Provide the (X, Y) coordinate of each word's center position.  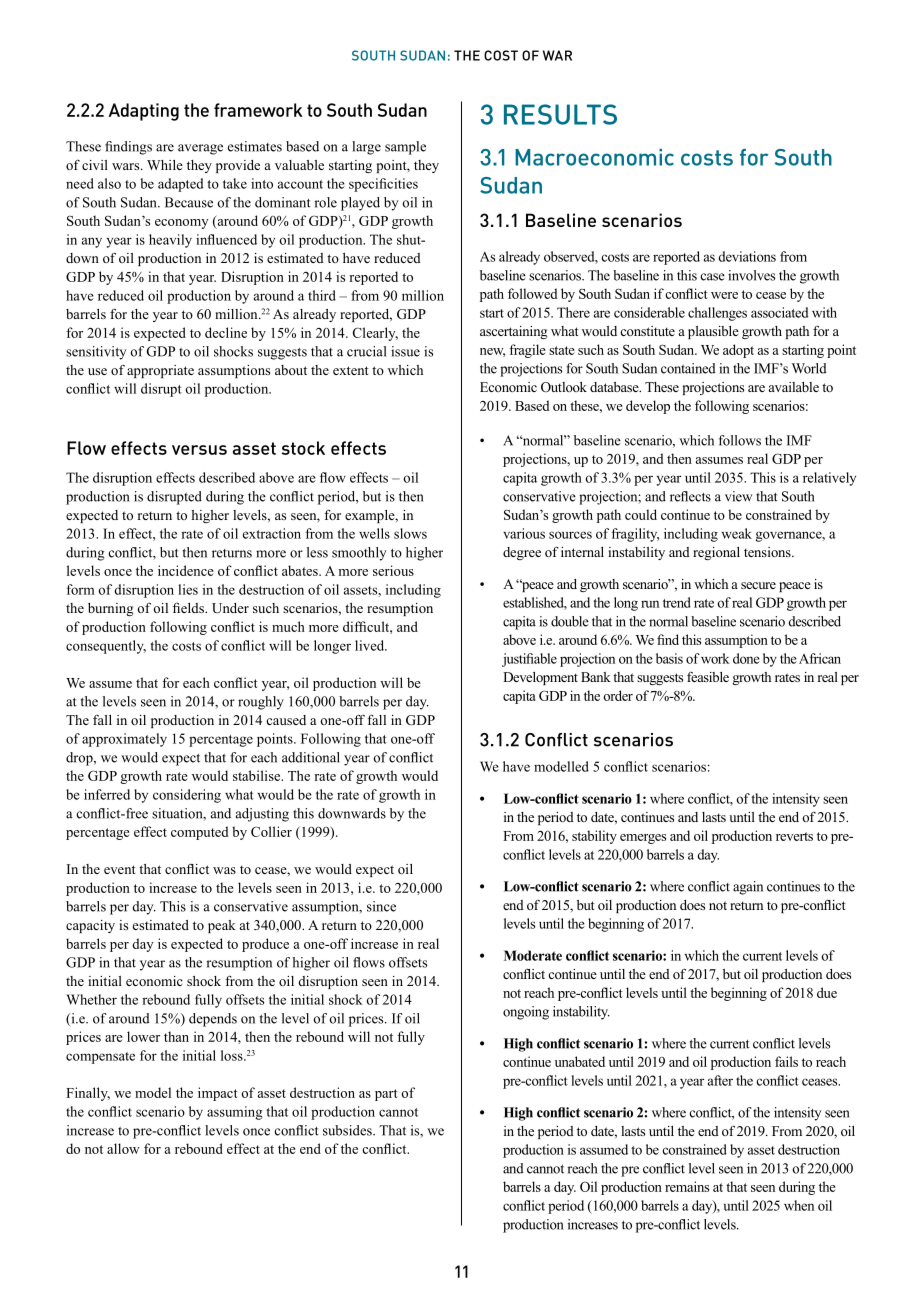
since (381, 906)
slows (410, 533)
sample (405, 148)
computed (199, 833)
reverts (794, 836)
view (738, 496)
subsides (348, 1130)
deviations (747, 256)
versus (199, 450)
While (165, 165)
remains (687, 1186)
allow (123, 1148)
